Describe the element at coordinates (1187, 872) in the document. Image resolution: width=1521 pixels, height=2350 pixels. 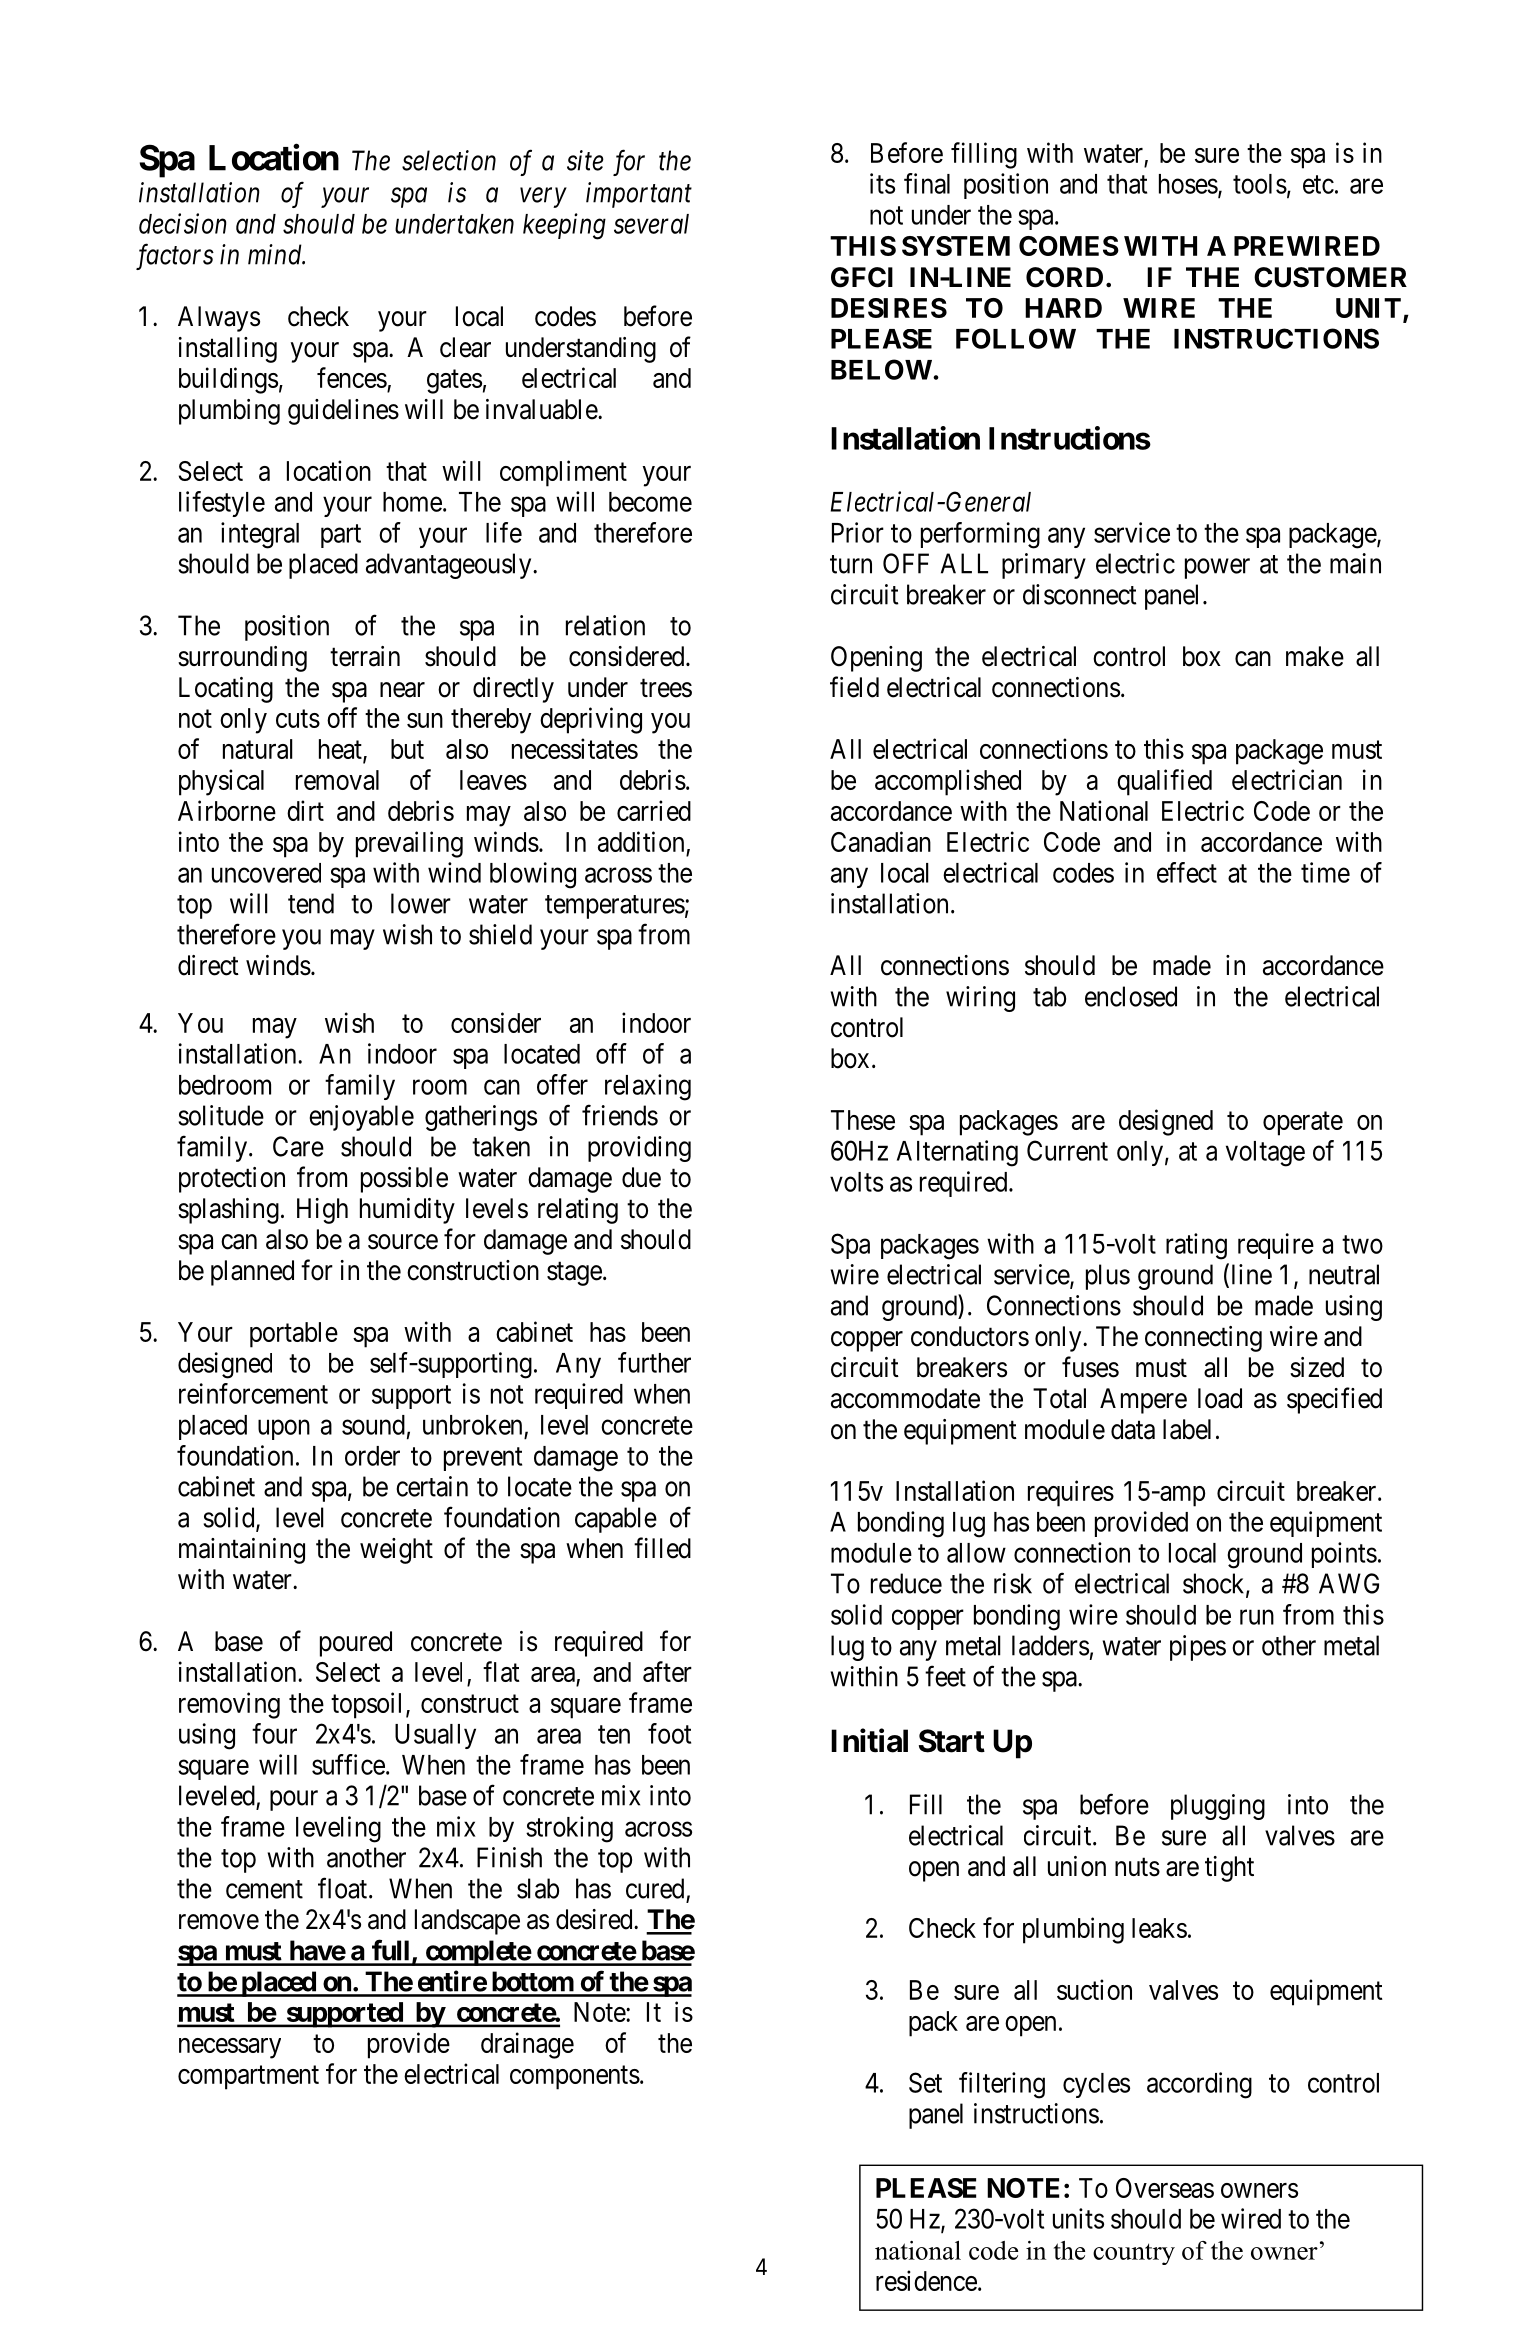
I see `effect` at that location.
